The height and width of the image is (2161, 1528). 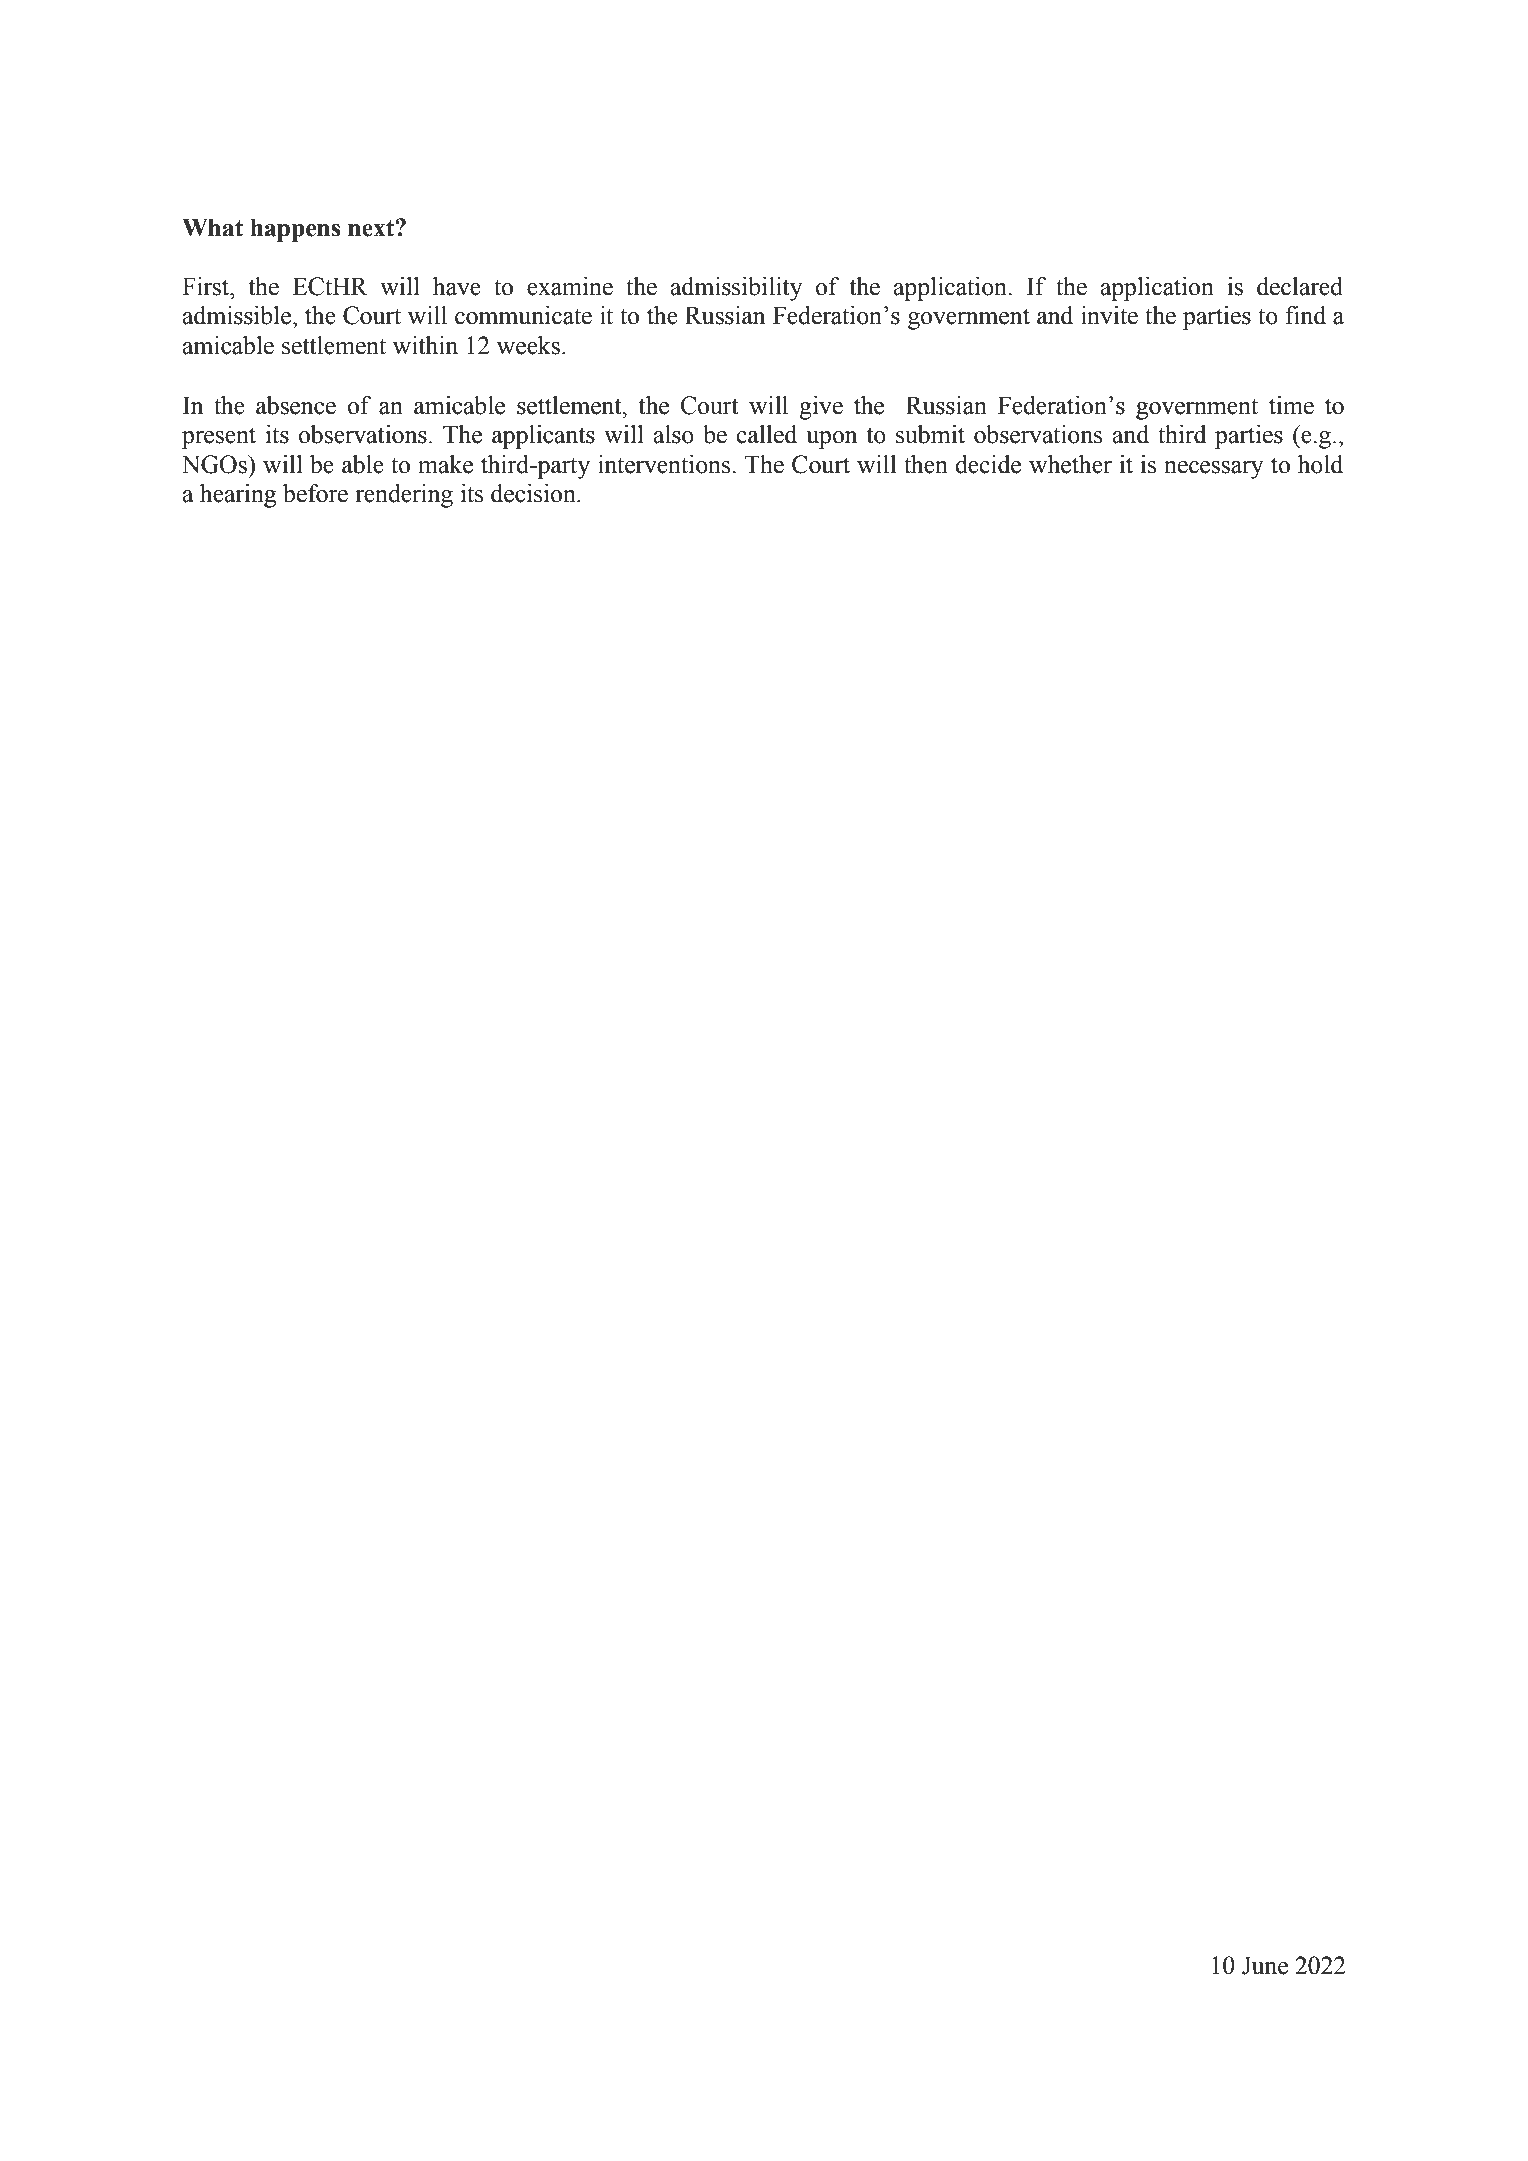 What do you see at coordinates (315, 493) in the image?
I see `before` at bounding box center [315, 493].
